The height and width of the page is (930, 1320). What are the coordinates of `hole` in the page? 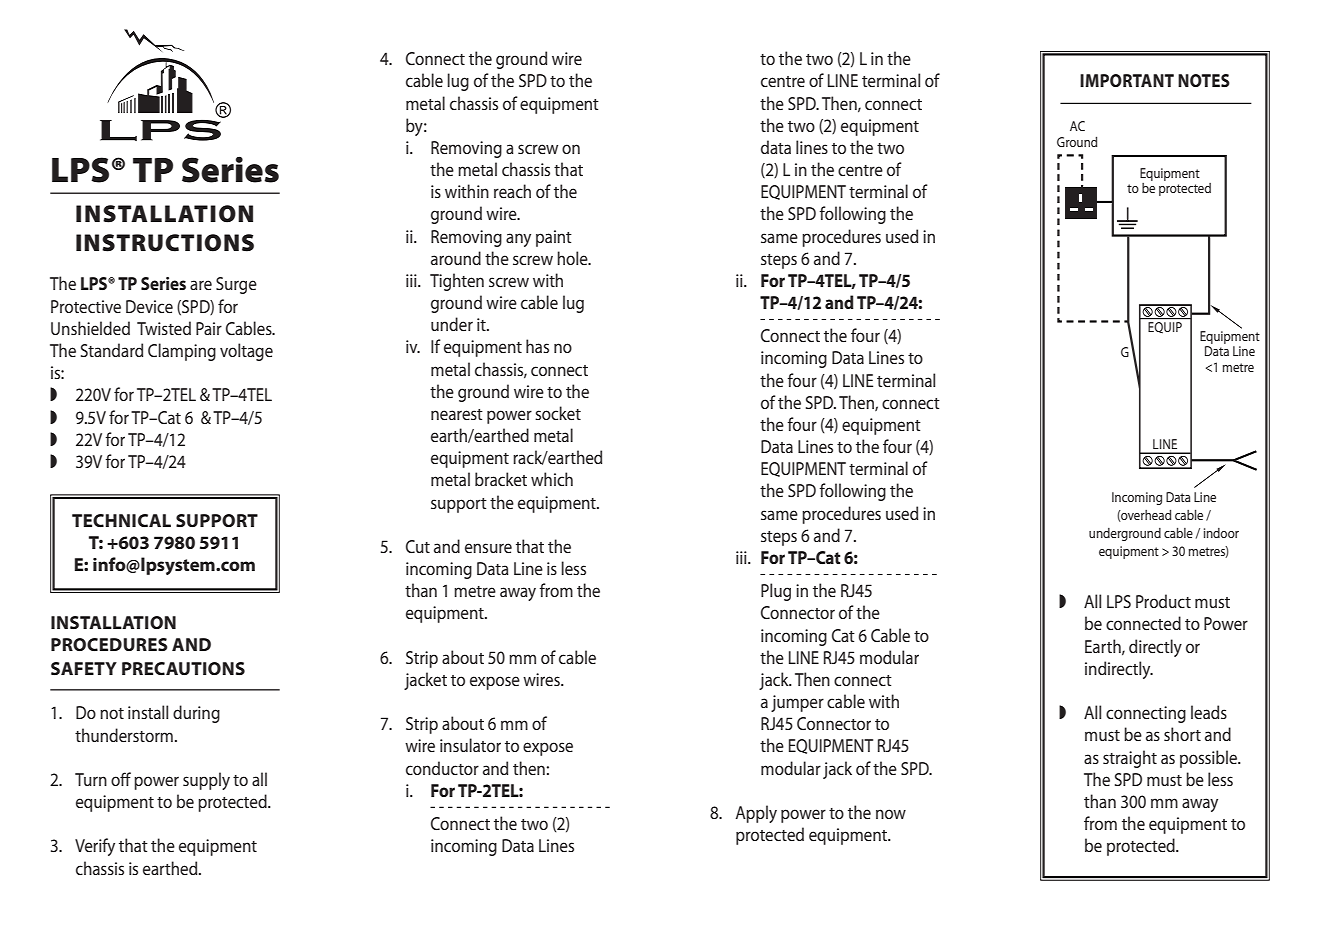 It's located at (573, 258).
